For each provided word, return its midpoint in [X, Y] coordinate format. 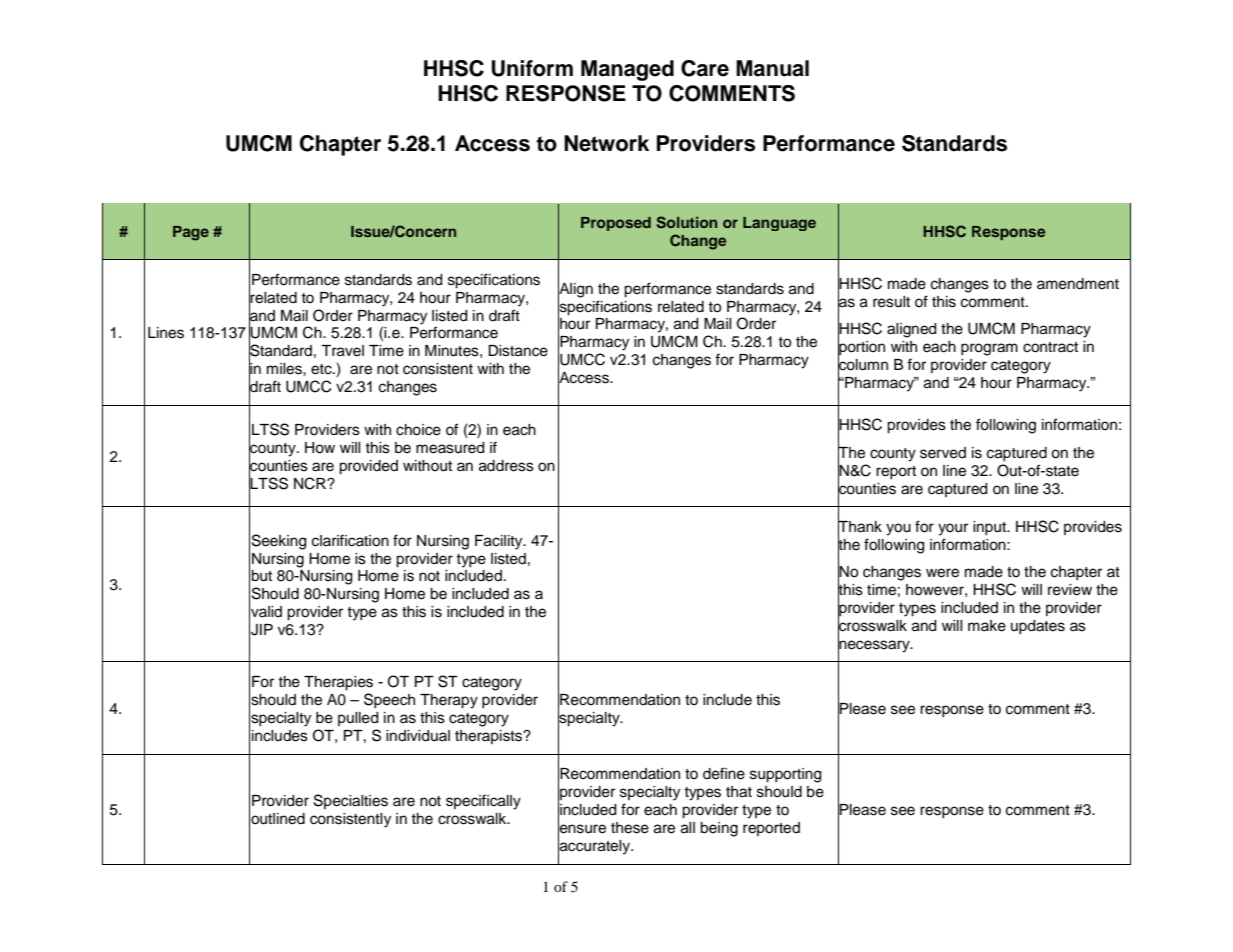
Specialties [351, 801]
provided [368, 467]
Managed [627, 70]
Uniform [532, 68]
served [943, 453]
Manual [772, 68]
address [506, 466]
